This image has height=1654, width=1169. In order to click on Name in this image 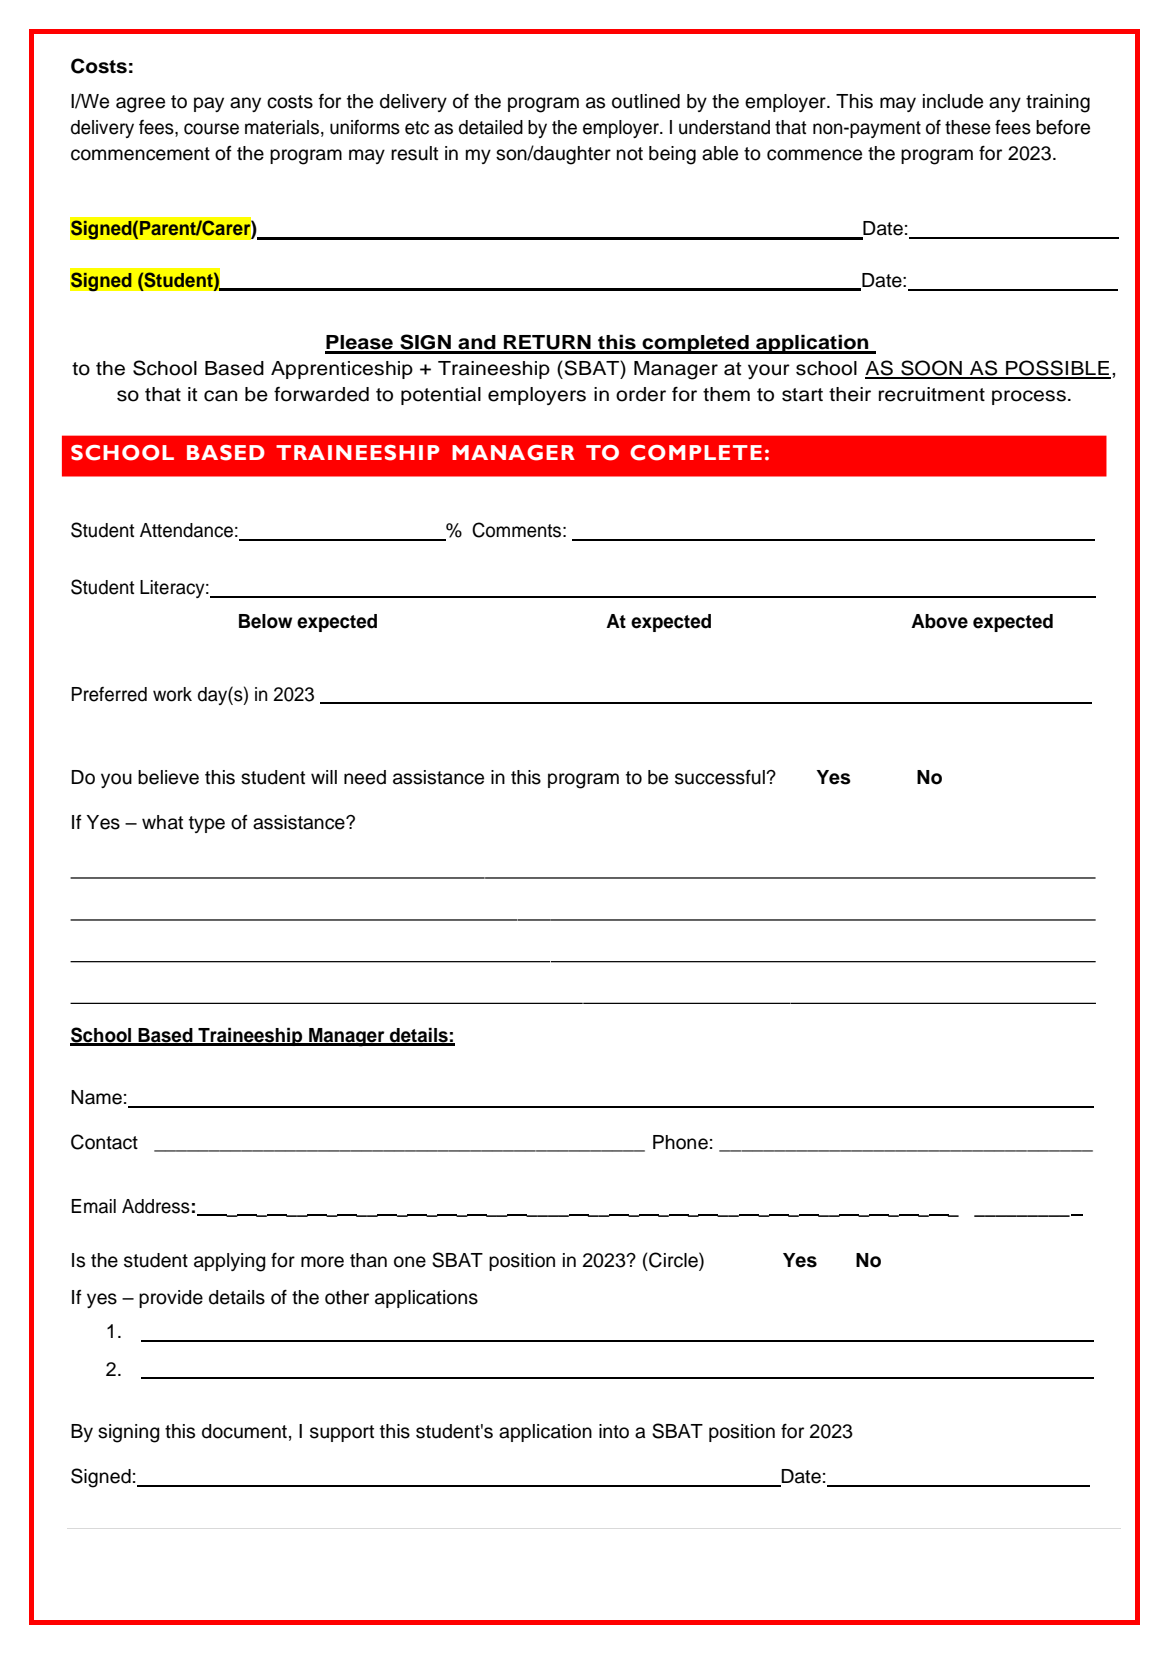, I will do `click(96, 1097)`.
